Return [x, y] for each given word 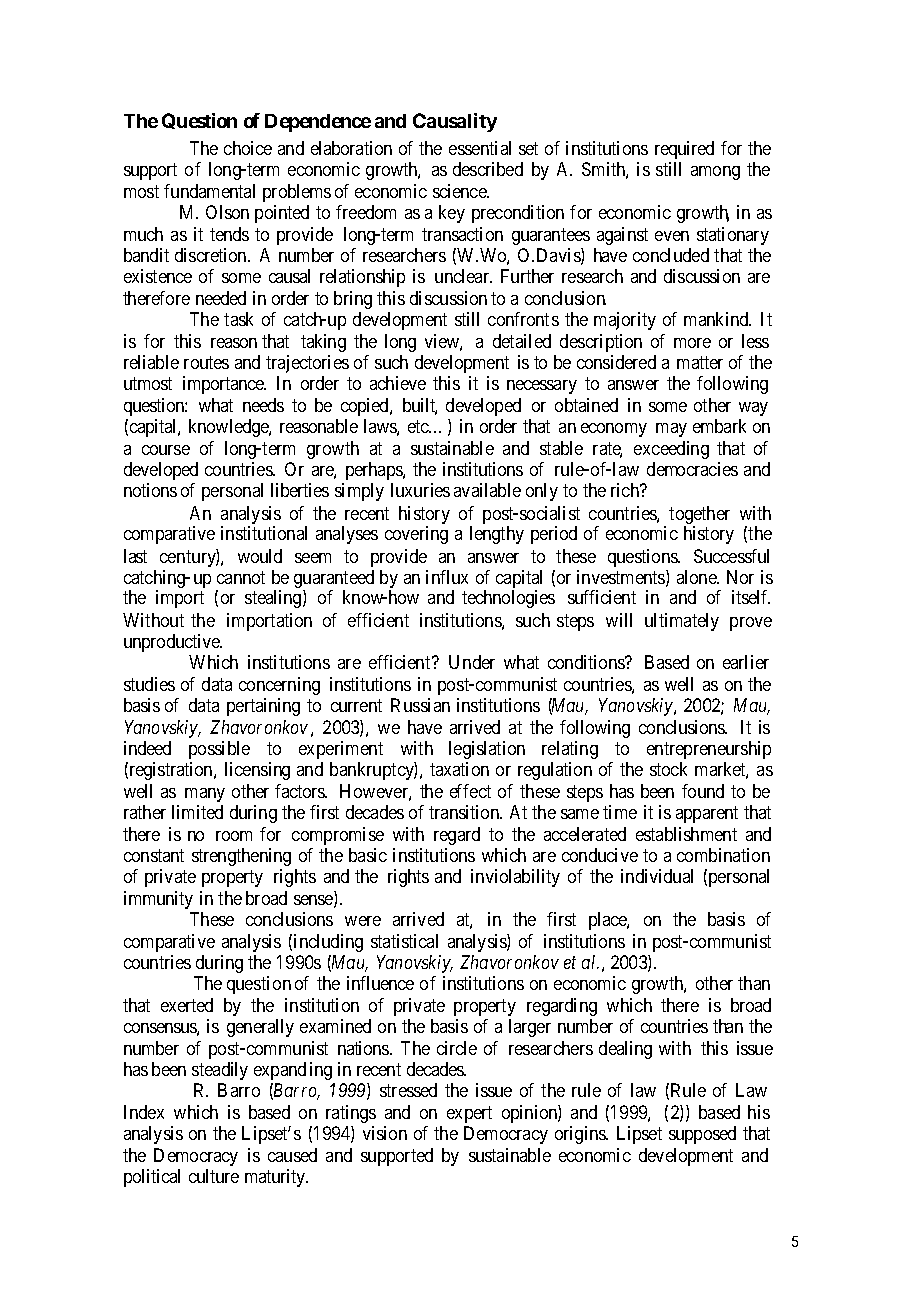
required [684, 150]
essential [480, 148]
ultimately [682, 622]
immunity [158, 900]
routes [206, 363]
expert [469, 1114]
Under [472, 662]
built [420, 406]
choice [248, 148]
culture [214, 1176]
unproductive [173, 643]
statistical [404, 941]
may [671, 430]
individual [657, 876]
